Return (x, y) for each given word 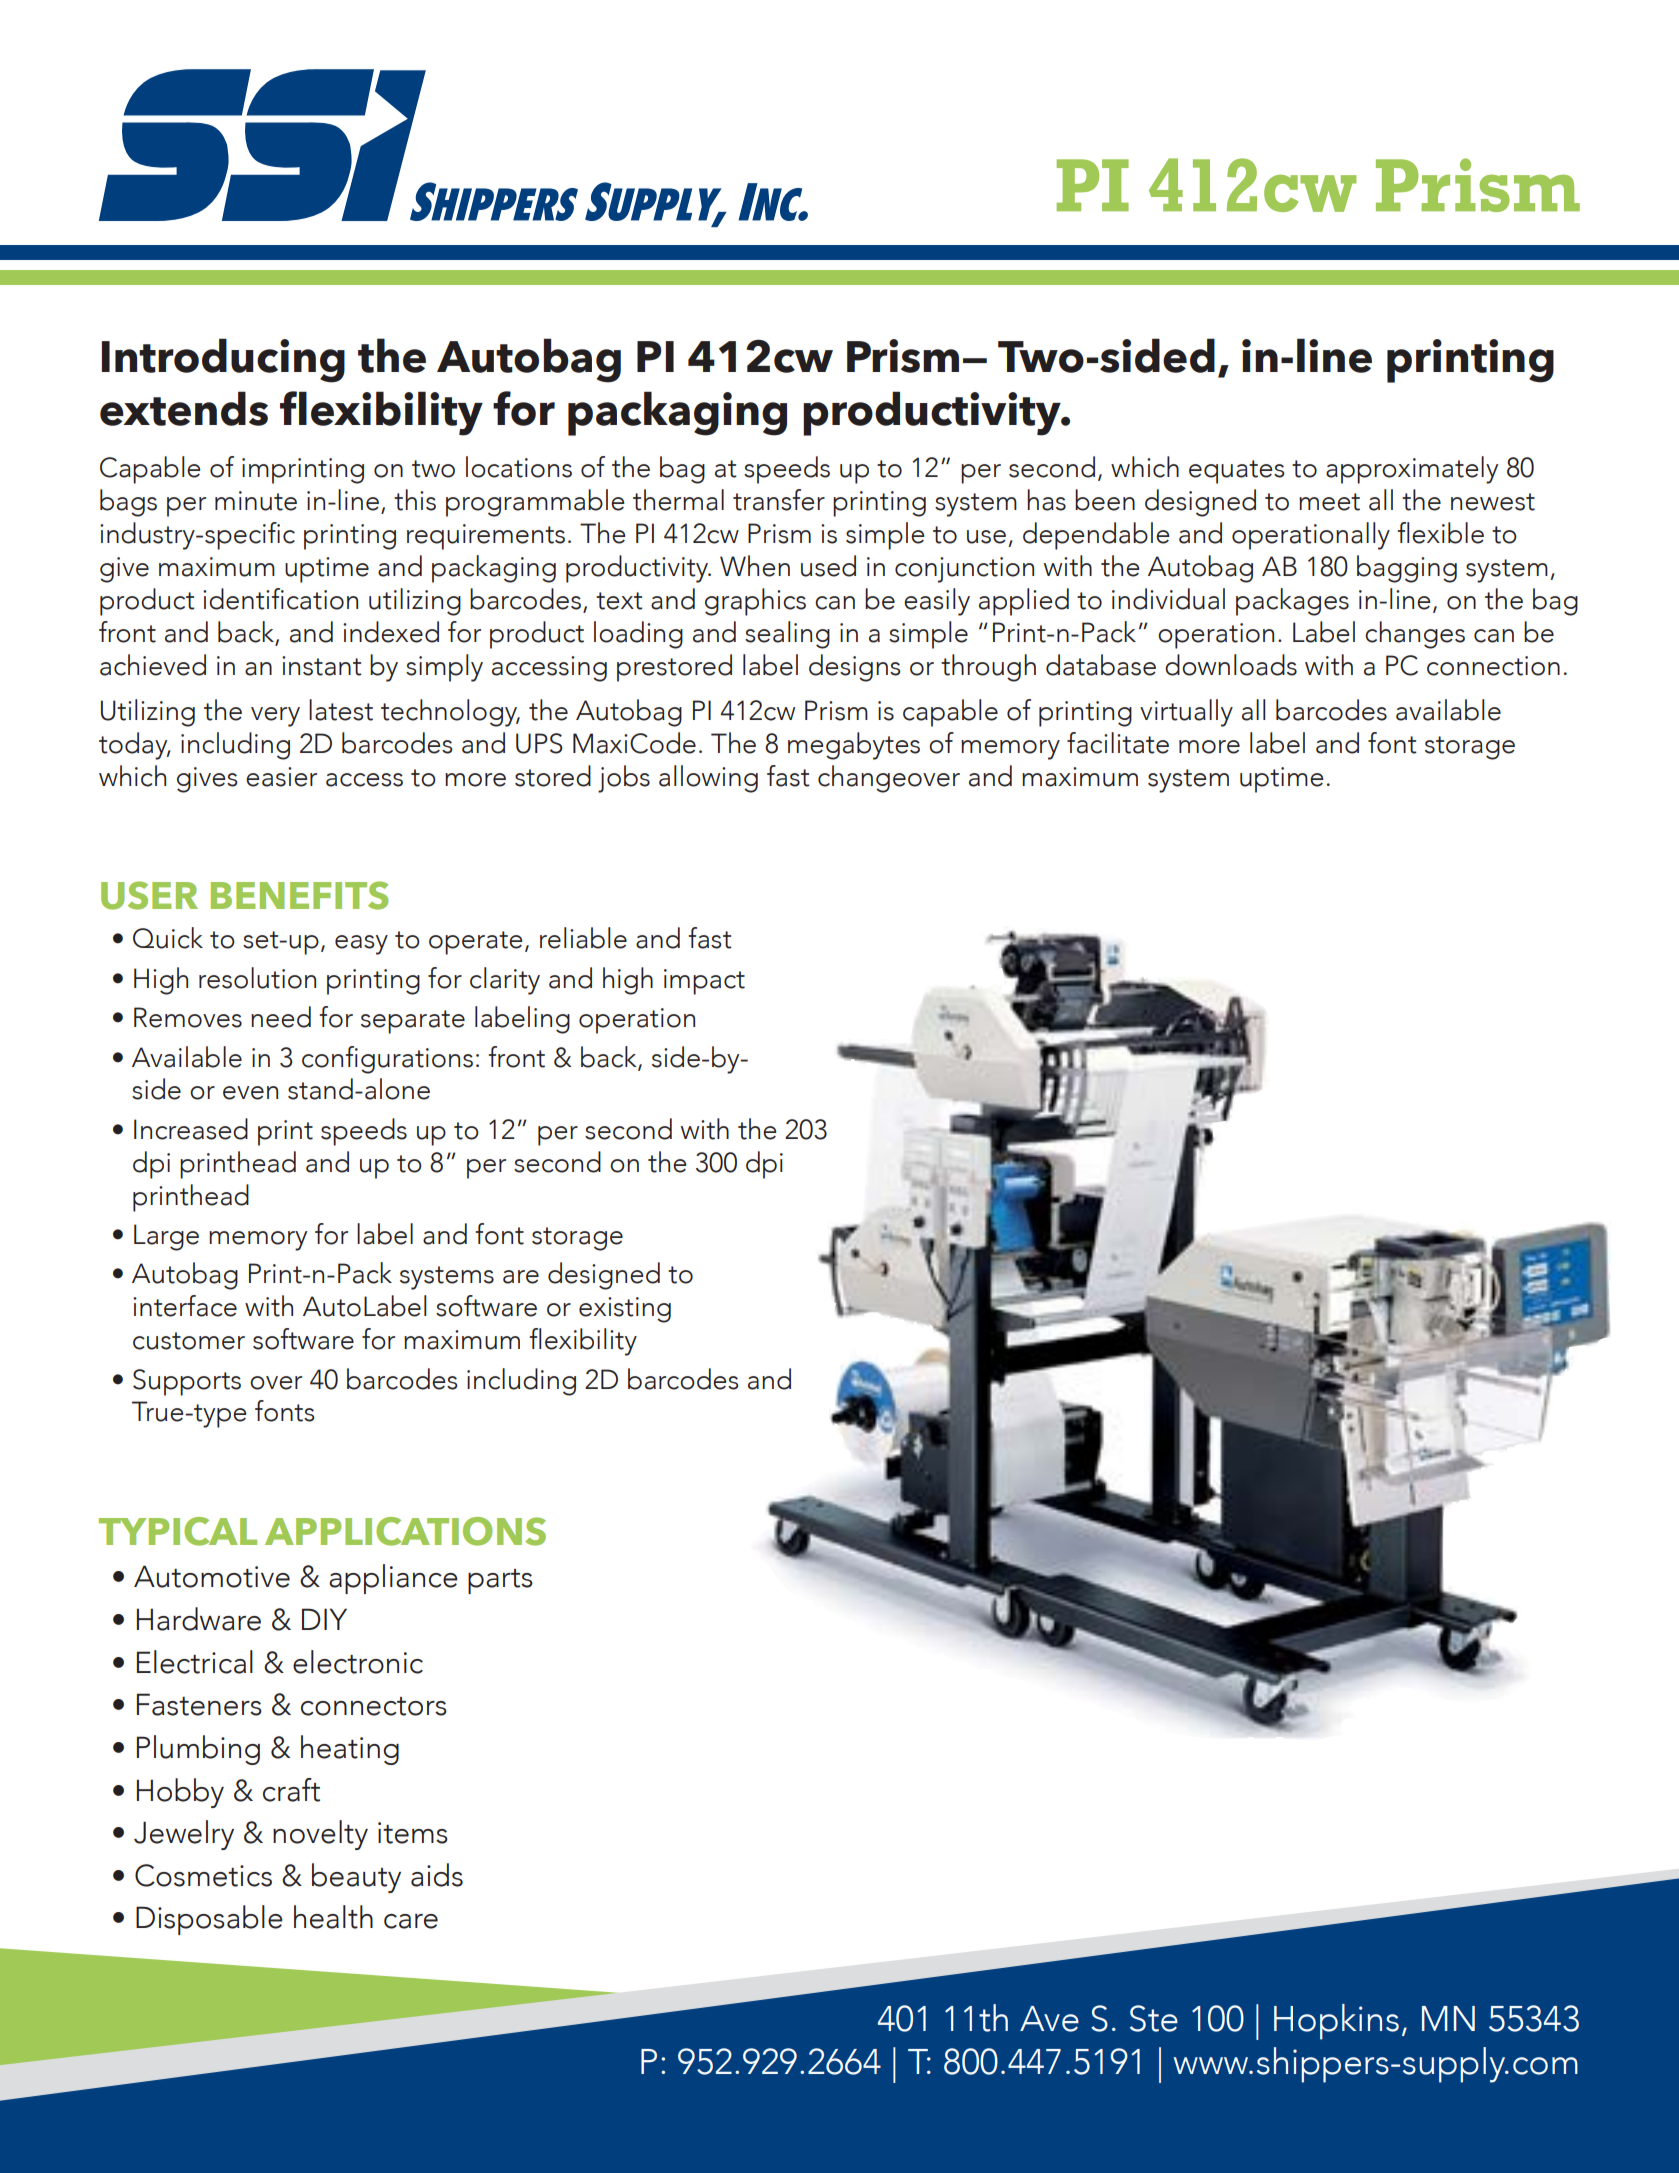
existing (625, 1310)
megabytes (854, 746)
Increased (191, 1129)
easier (281, 777)
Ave (1049, 2019)
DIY (324, 1619)
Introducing (223, 360)
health (333, 1917)
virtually (1186, 713)
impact (704, 982)
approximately (1412, 470)
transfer (779, 500)
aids (437, 1875)
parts (500, 1581)
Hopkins (1336, 2022)
